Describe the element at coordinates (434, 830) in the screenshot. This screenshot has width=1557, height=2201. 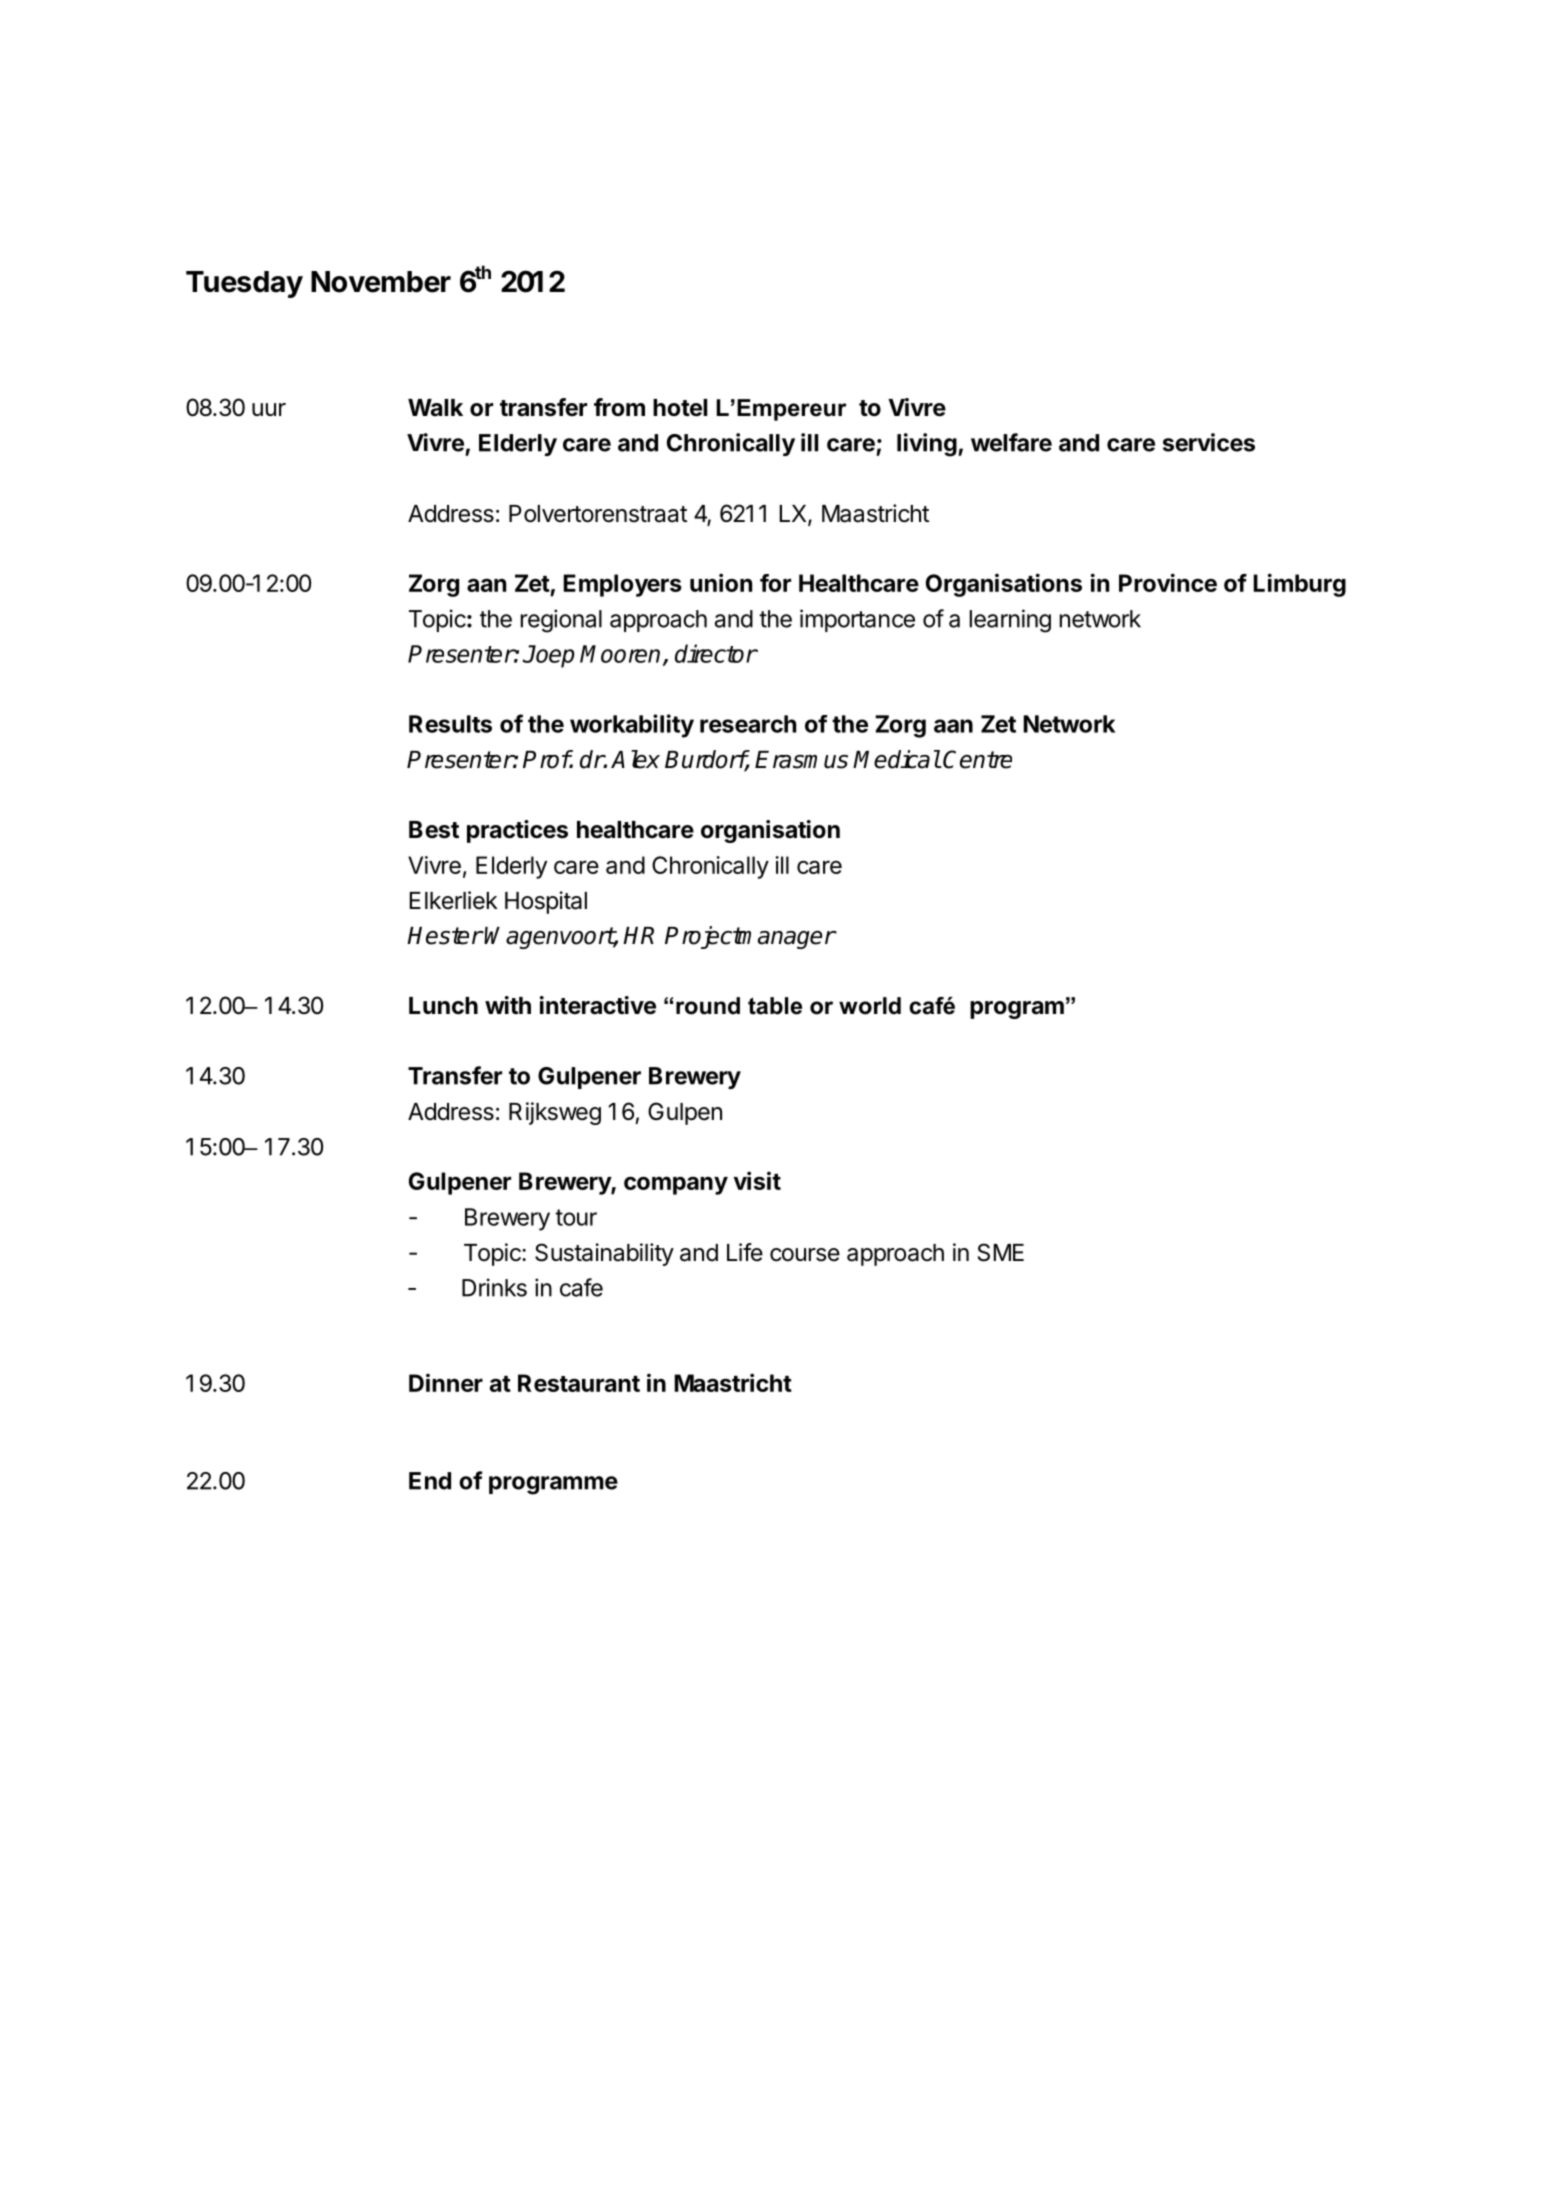
I see `Best` at that location.
